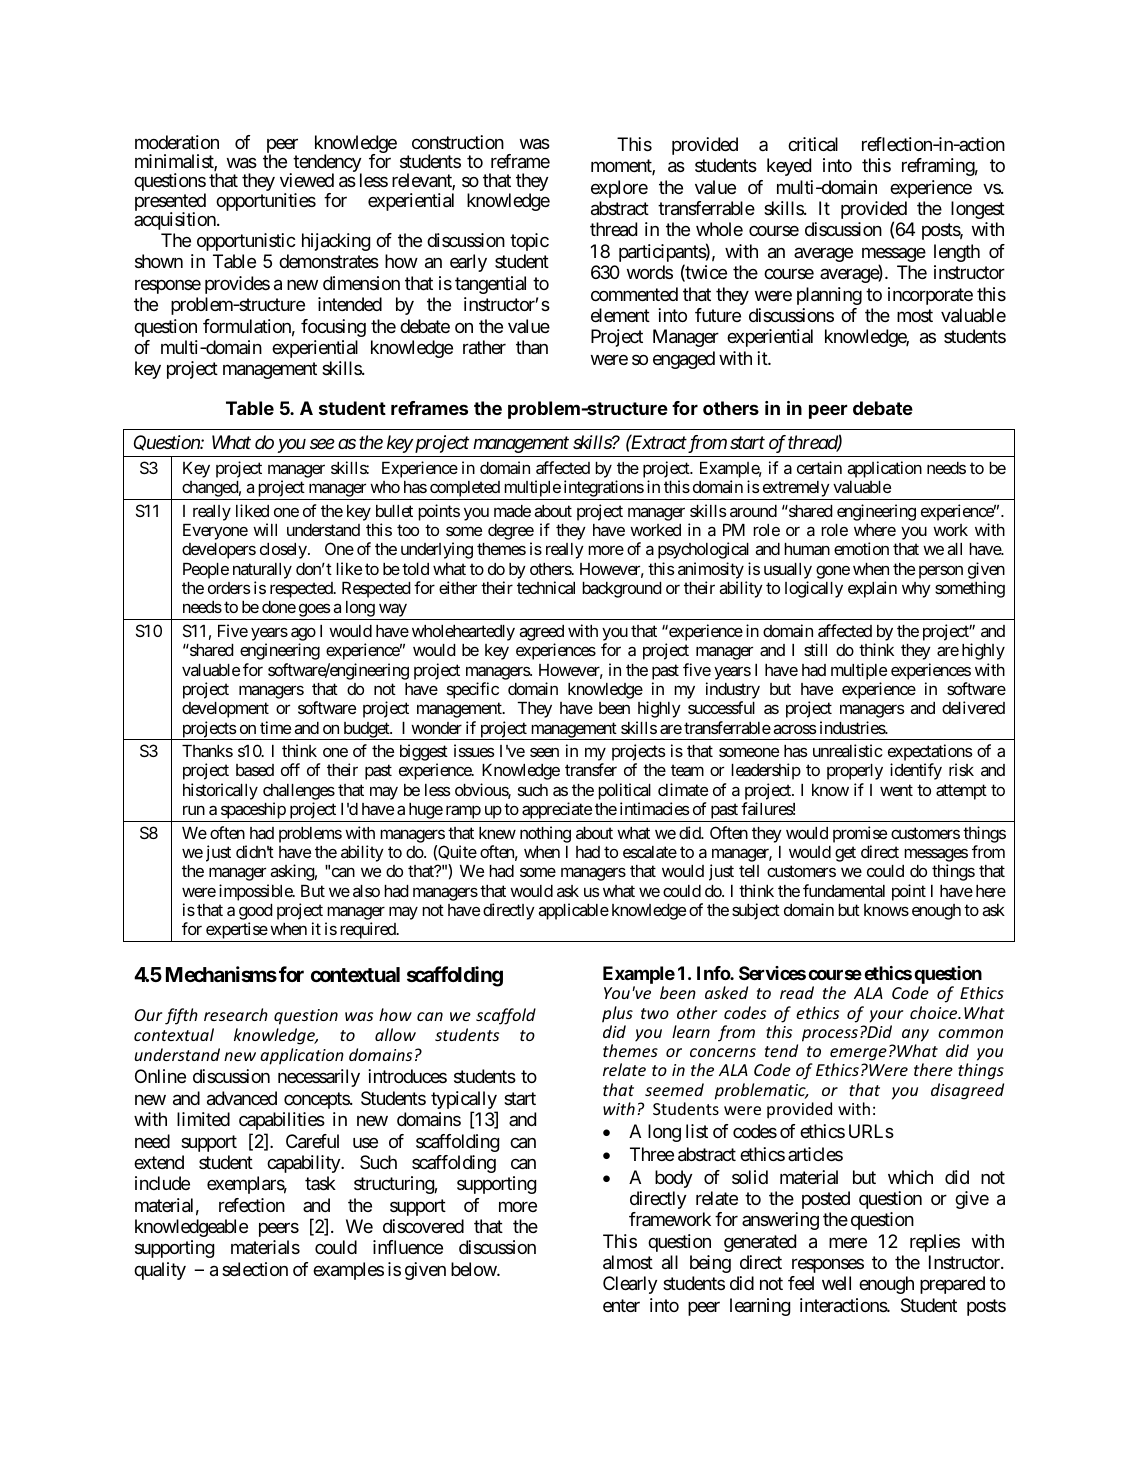 The height and width of the page is (1473, 1138). Describe the element at coordinates (848, 1242) in the page. I see `mere` at that location.
